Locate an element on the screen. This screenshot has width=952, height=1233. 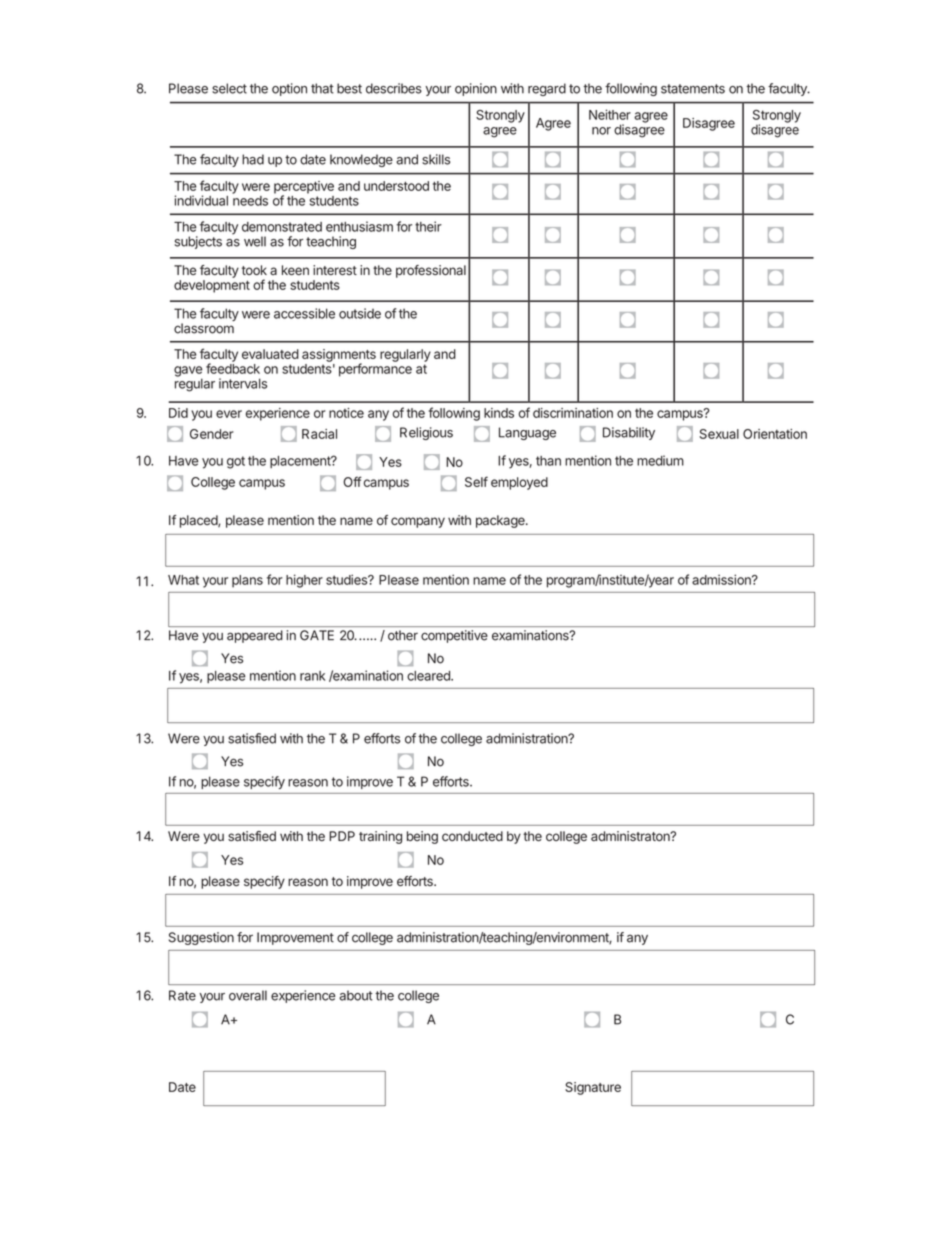
select is located at coordinates (229, 88).
